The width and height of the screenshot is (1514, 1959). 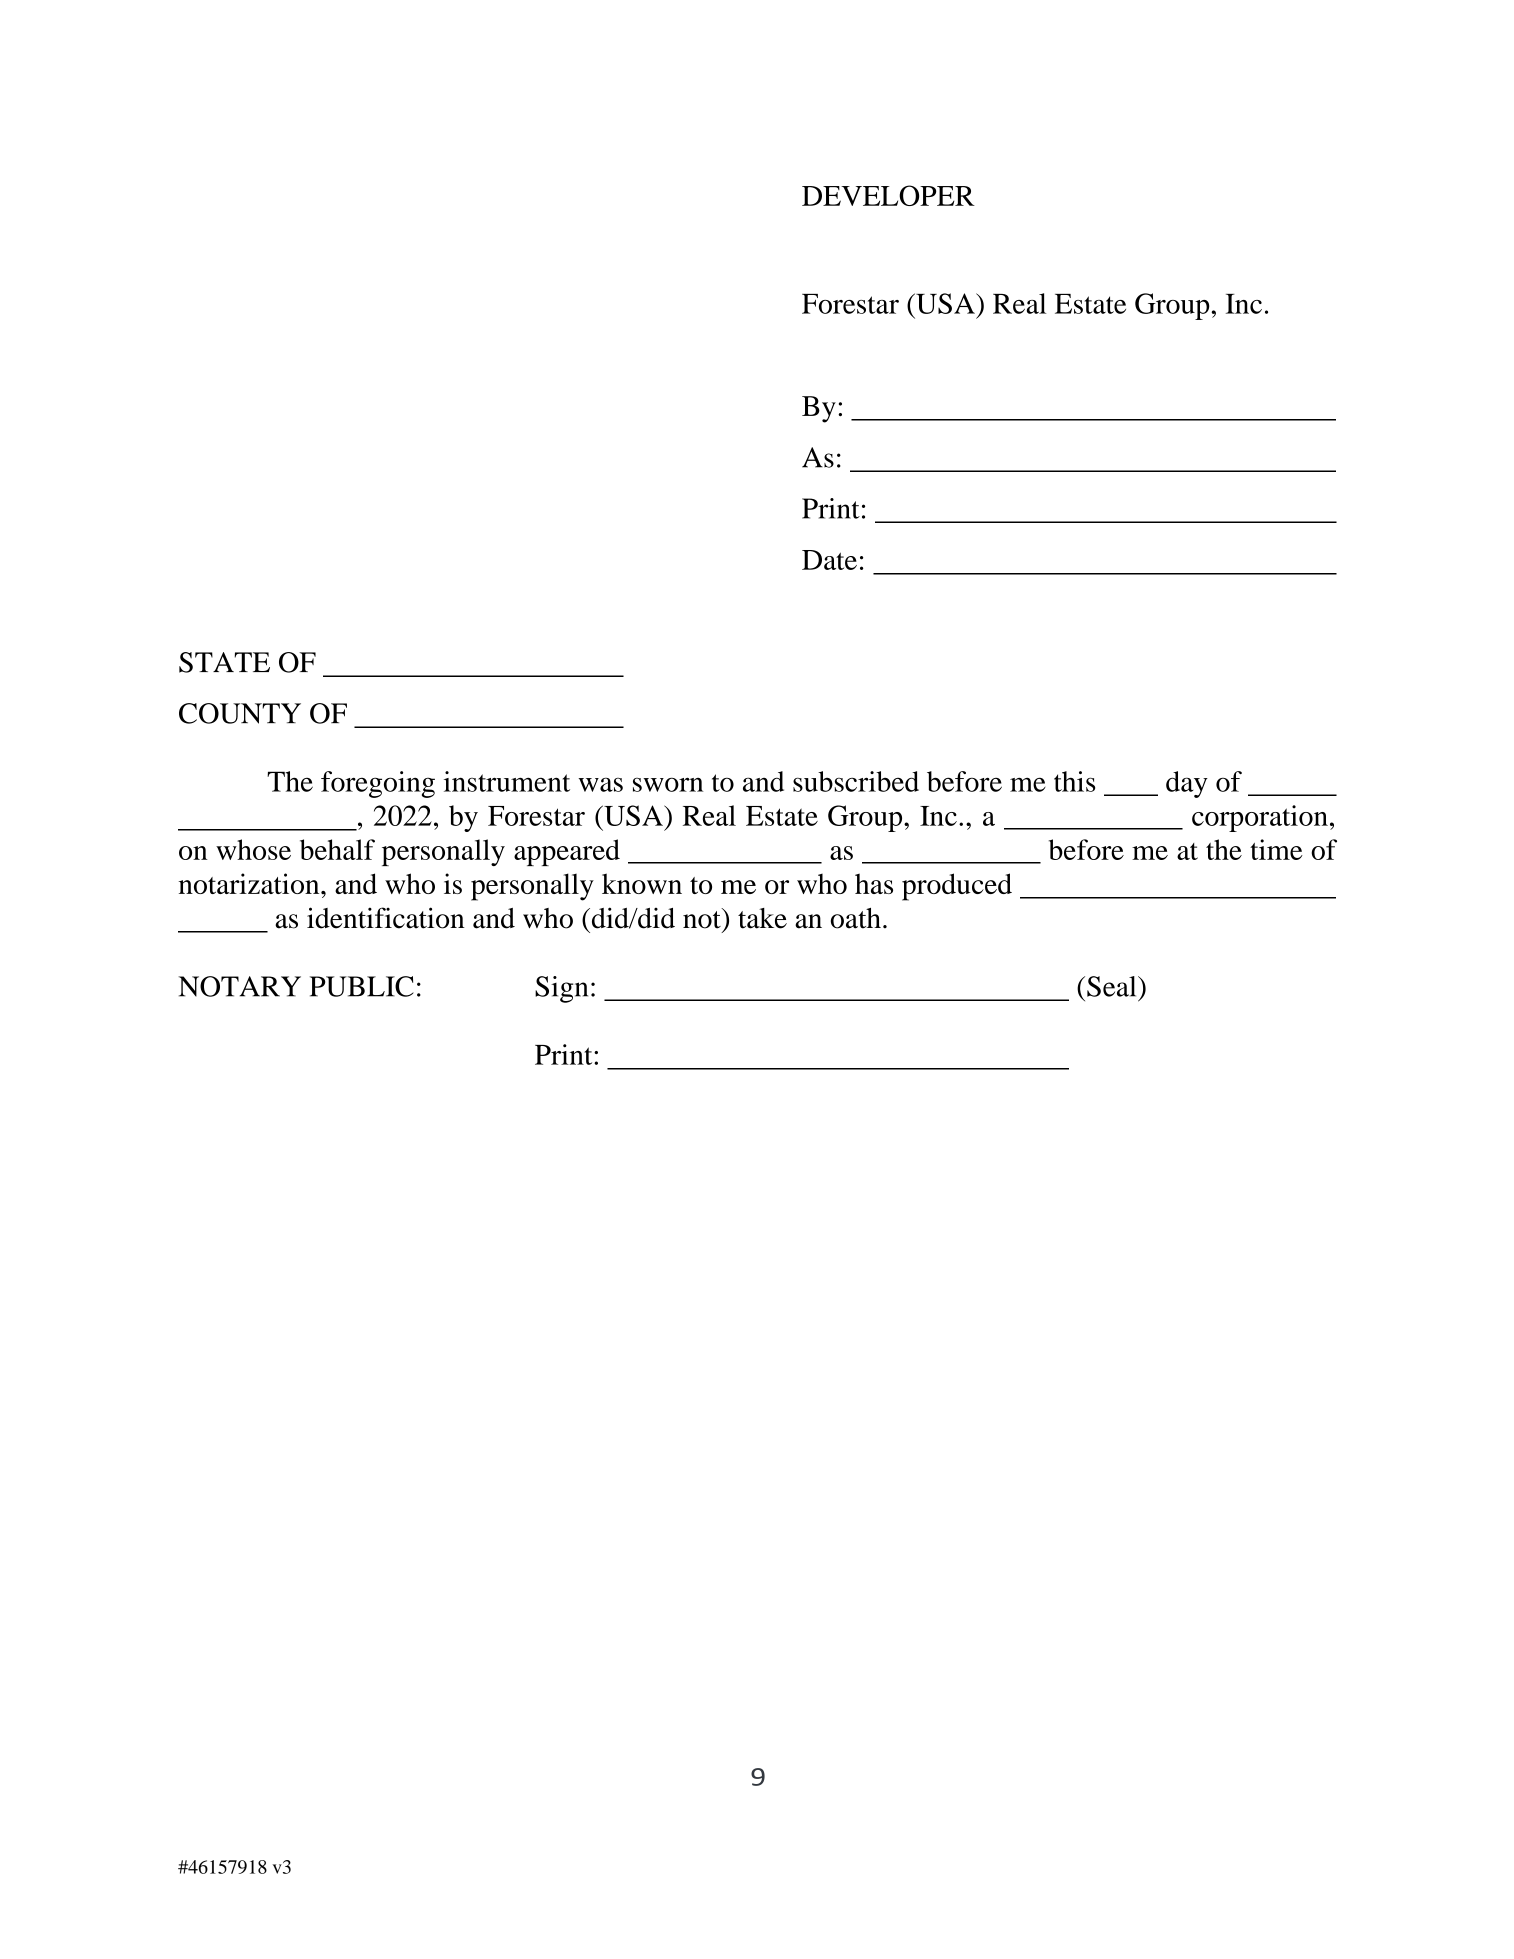 I want to click on this, so click(x=1074, y=781).
